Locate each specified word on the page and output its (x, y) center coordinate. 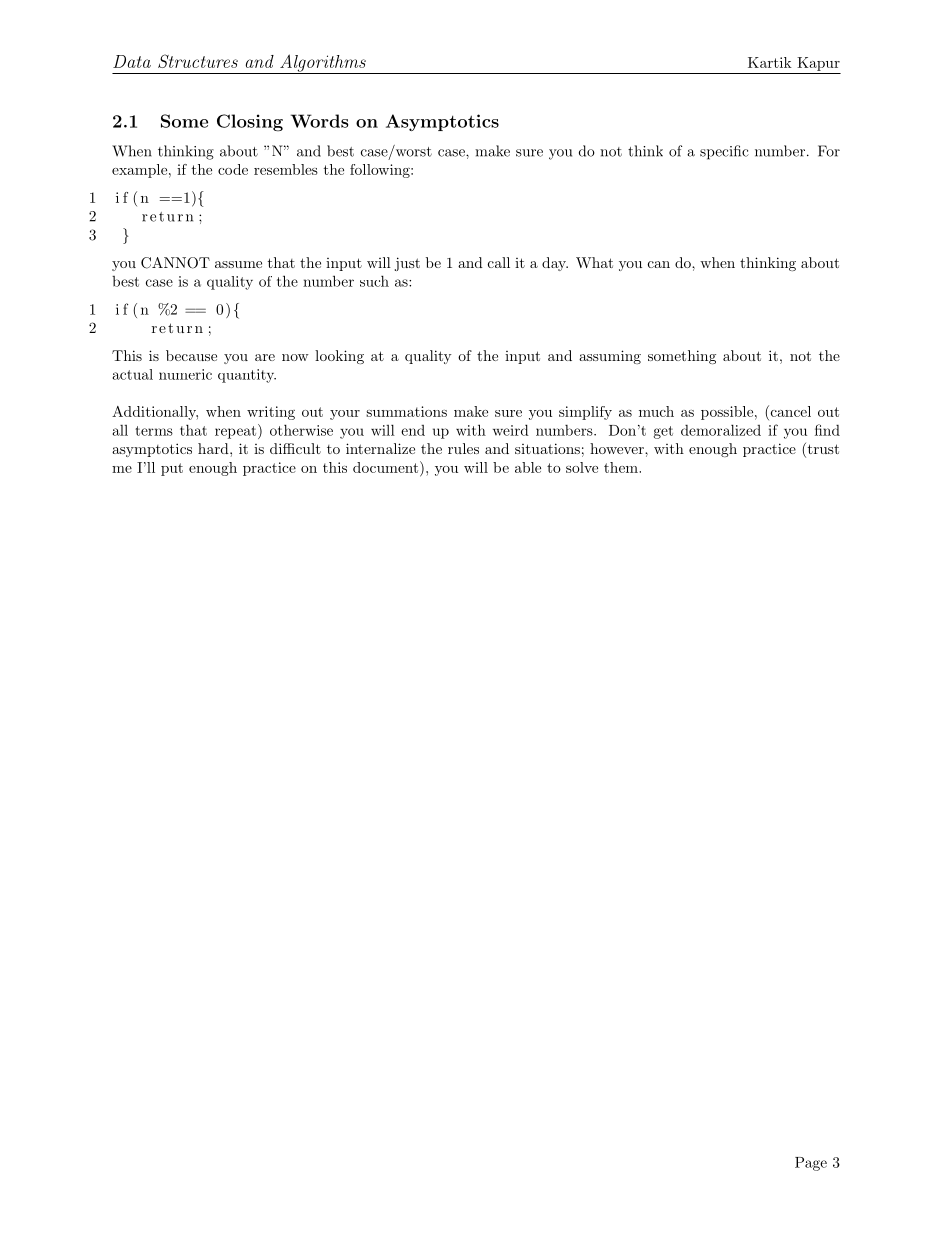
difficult (295, 448)
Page (811, 1164)
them (622, 467)
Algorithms (323, 64)
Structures (198, 61)
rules (463, 448)
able (528, 467)
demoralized (721, 430)
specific (724, 152)
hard (214, 448)
